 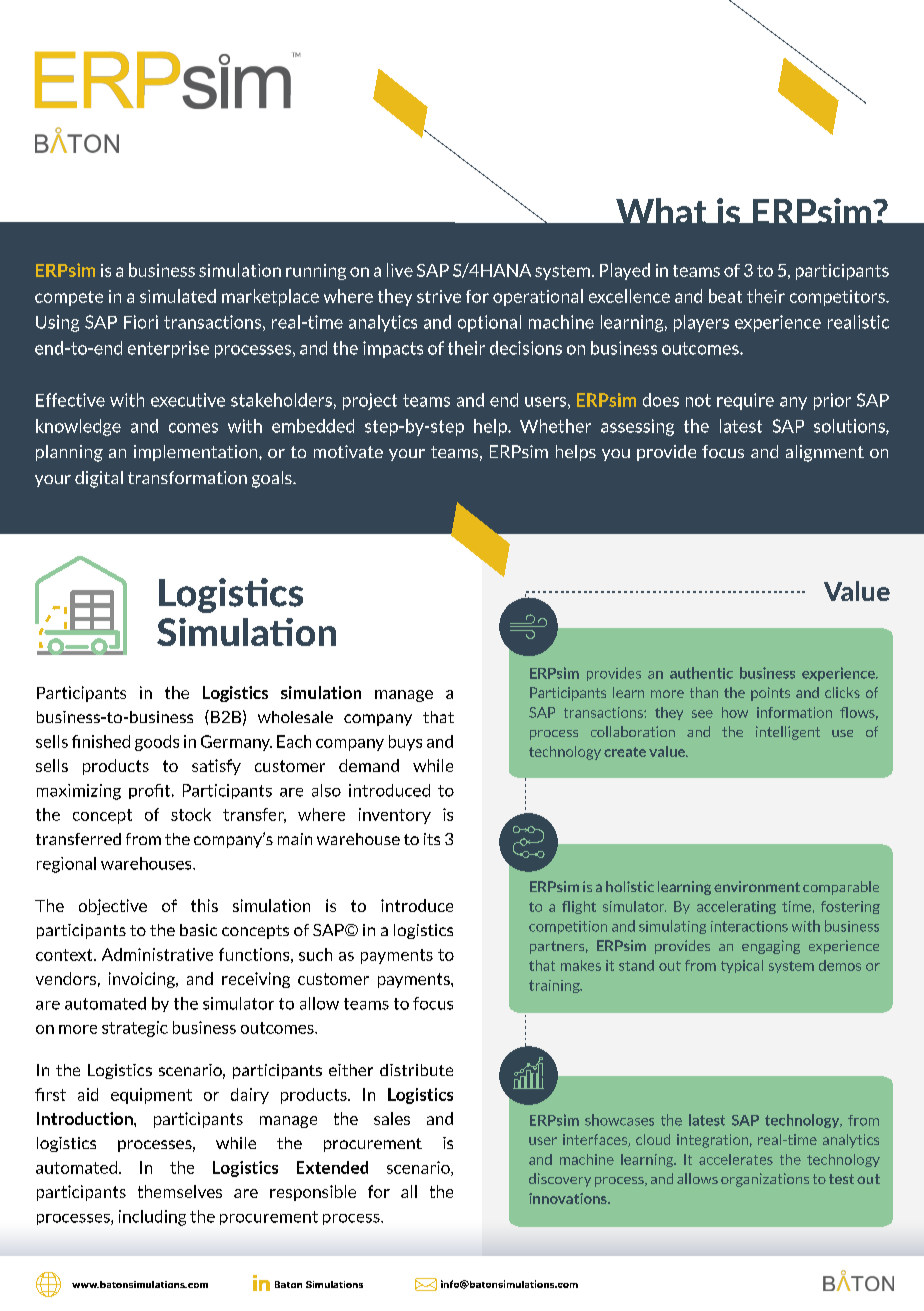 I want to click on goods, so click(x=157, y=743).
